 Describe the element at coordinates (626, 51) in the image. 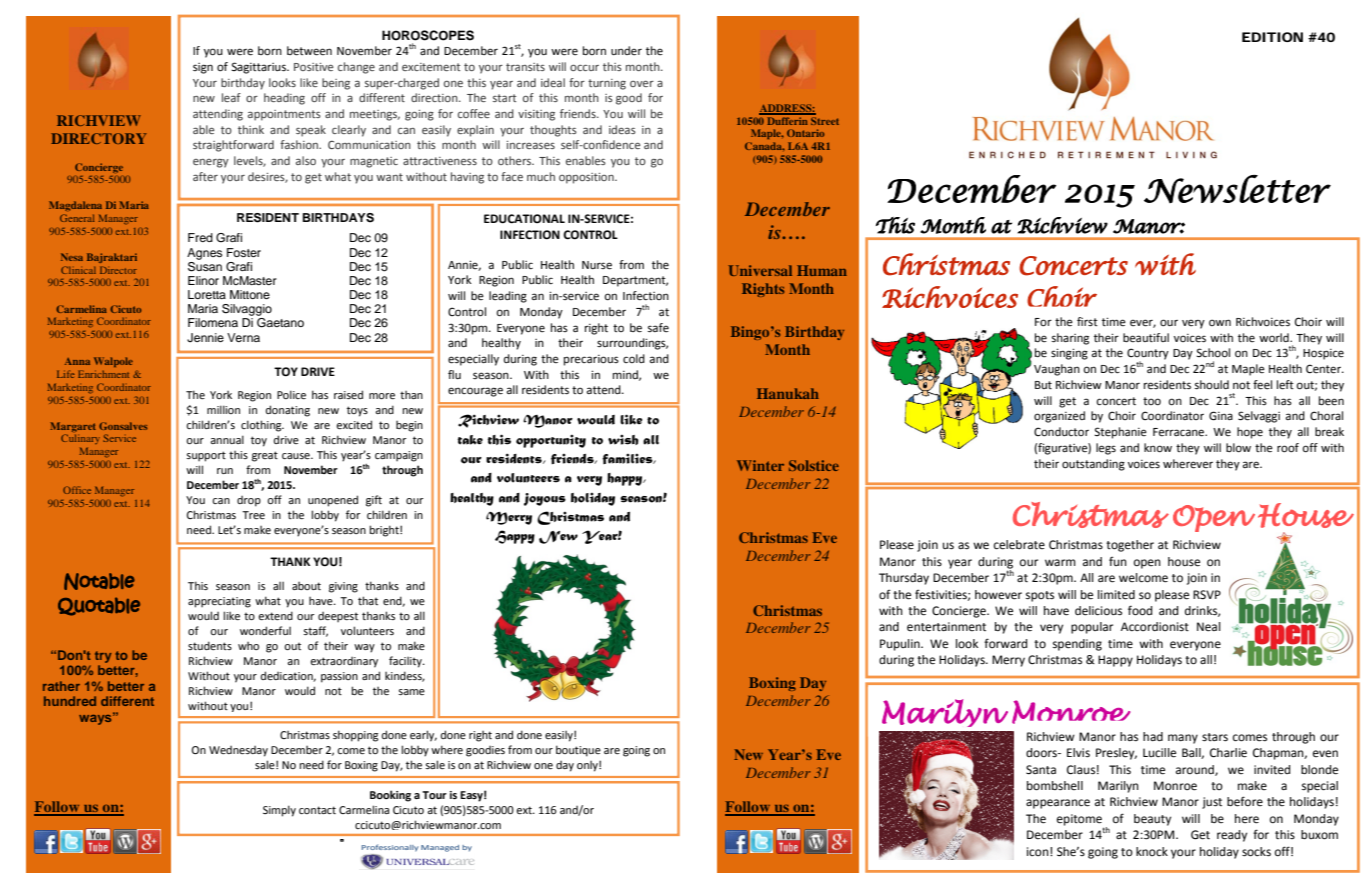

I see `under` at that location.
